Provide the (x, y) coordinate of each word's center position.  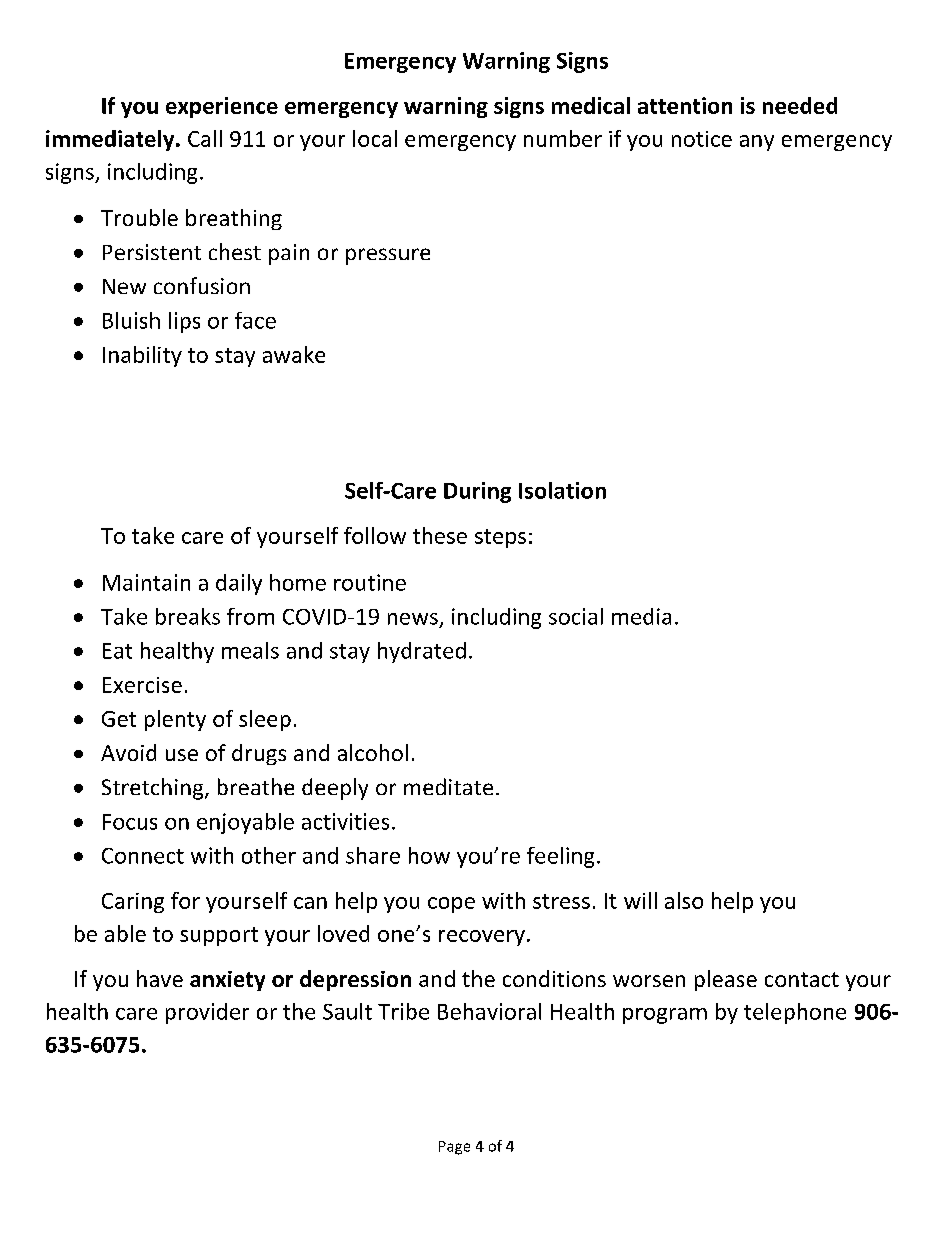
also (684, 900)
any (757, 143)
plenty (175, 720)
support (219, 936)
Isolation (562, 490)
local (375, 138)
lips (184, 322)
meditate (448, 786)
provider (207, 1013)
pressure (388, 256)
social (576, 616)
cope (451, 905)
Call (205, 138)
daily (239, 584)
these (440, 535)
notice (702, 139)
